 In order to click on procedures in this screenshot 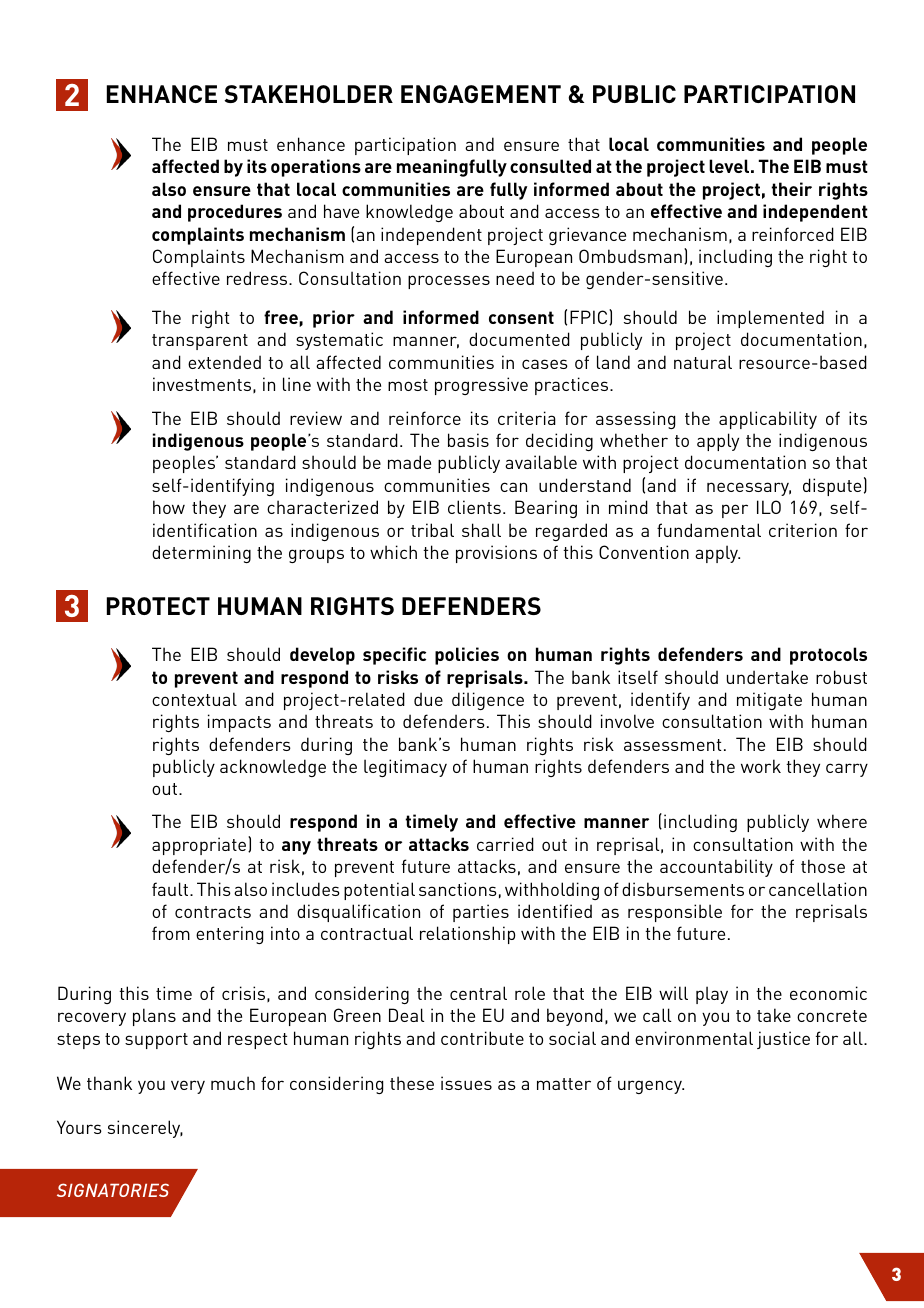, I will do `click(235, 213)`.
